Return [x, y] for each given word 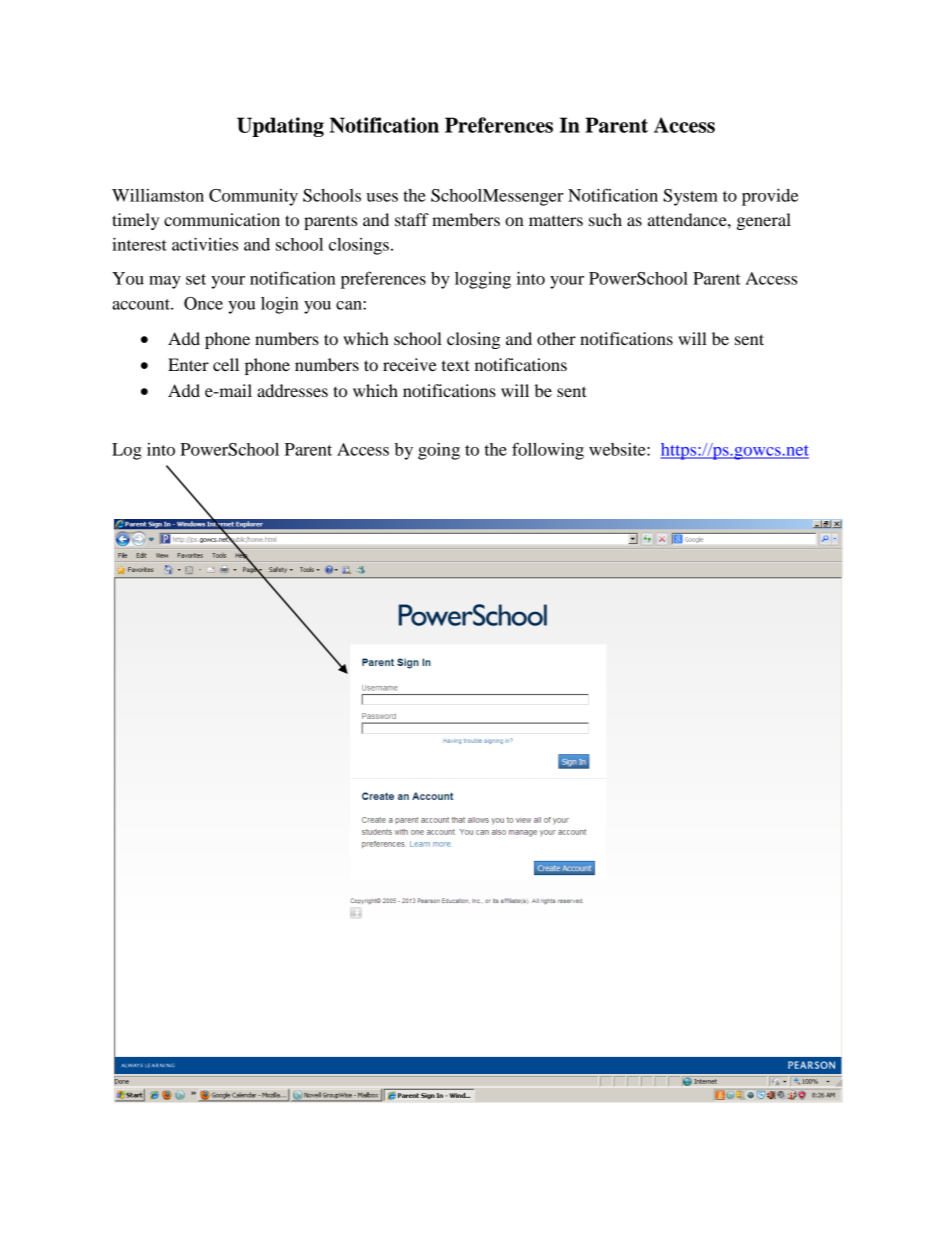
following [548, 451]
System [690, 197]
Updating [280, 127]
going [439, 451]
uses [382, 197]
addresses [292, 390]
